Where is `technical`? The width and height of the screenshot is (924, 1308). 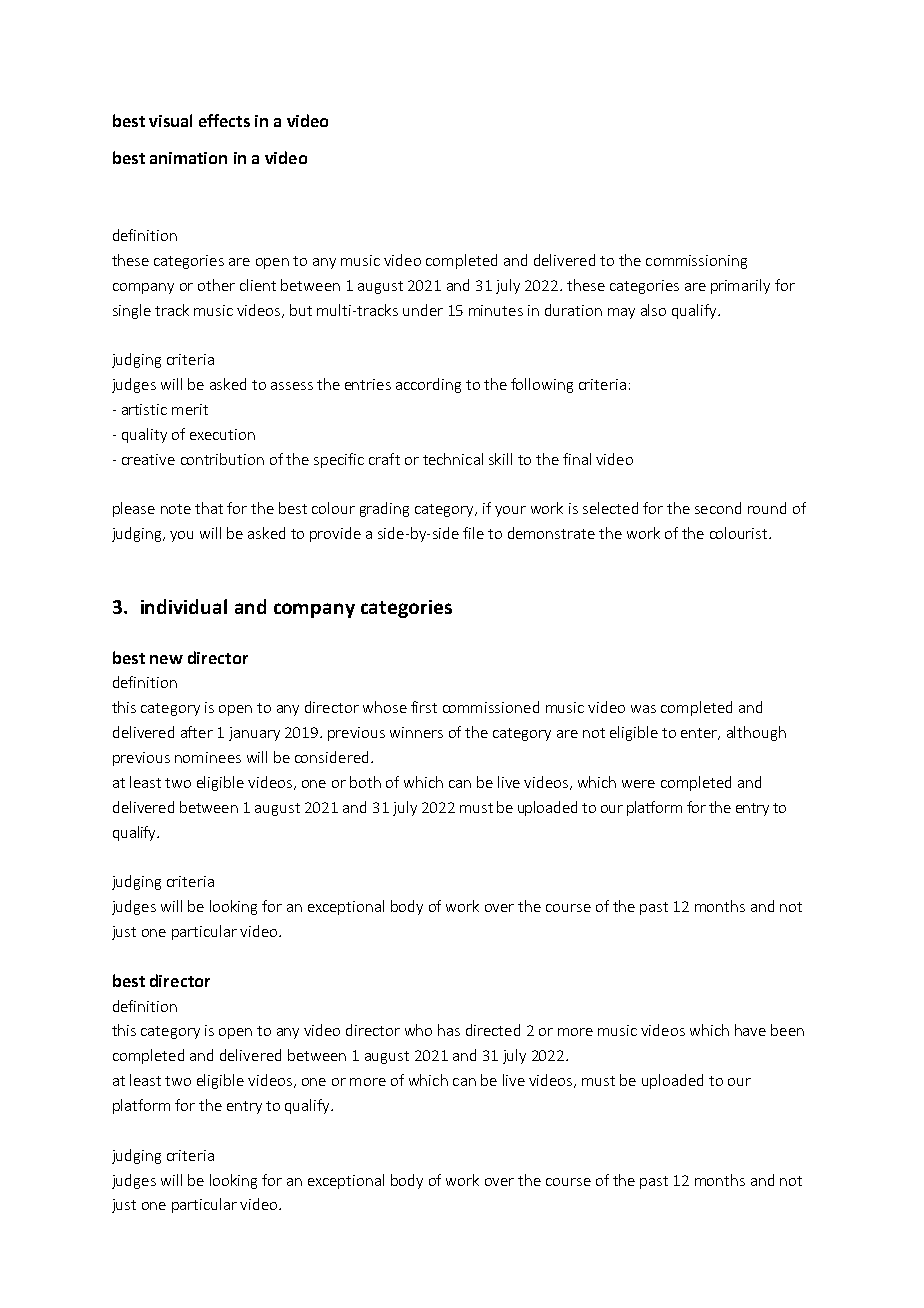
technical is located at coordinates (453, 459).
